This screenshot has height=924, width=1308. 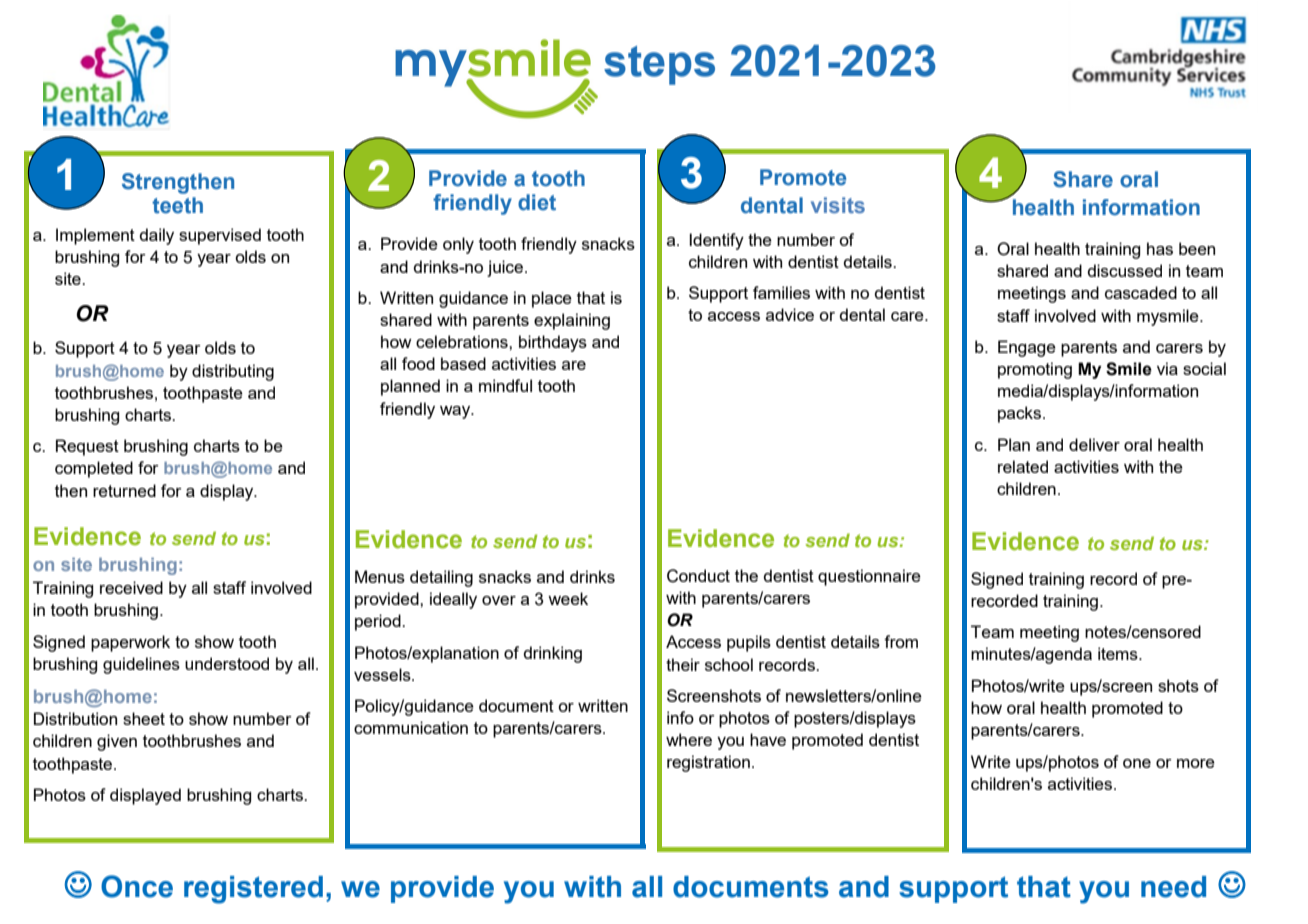 I want to click on week, so click(x=568, y=598).
